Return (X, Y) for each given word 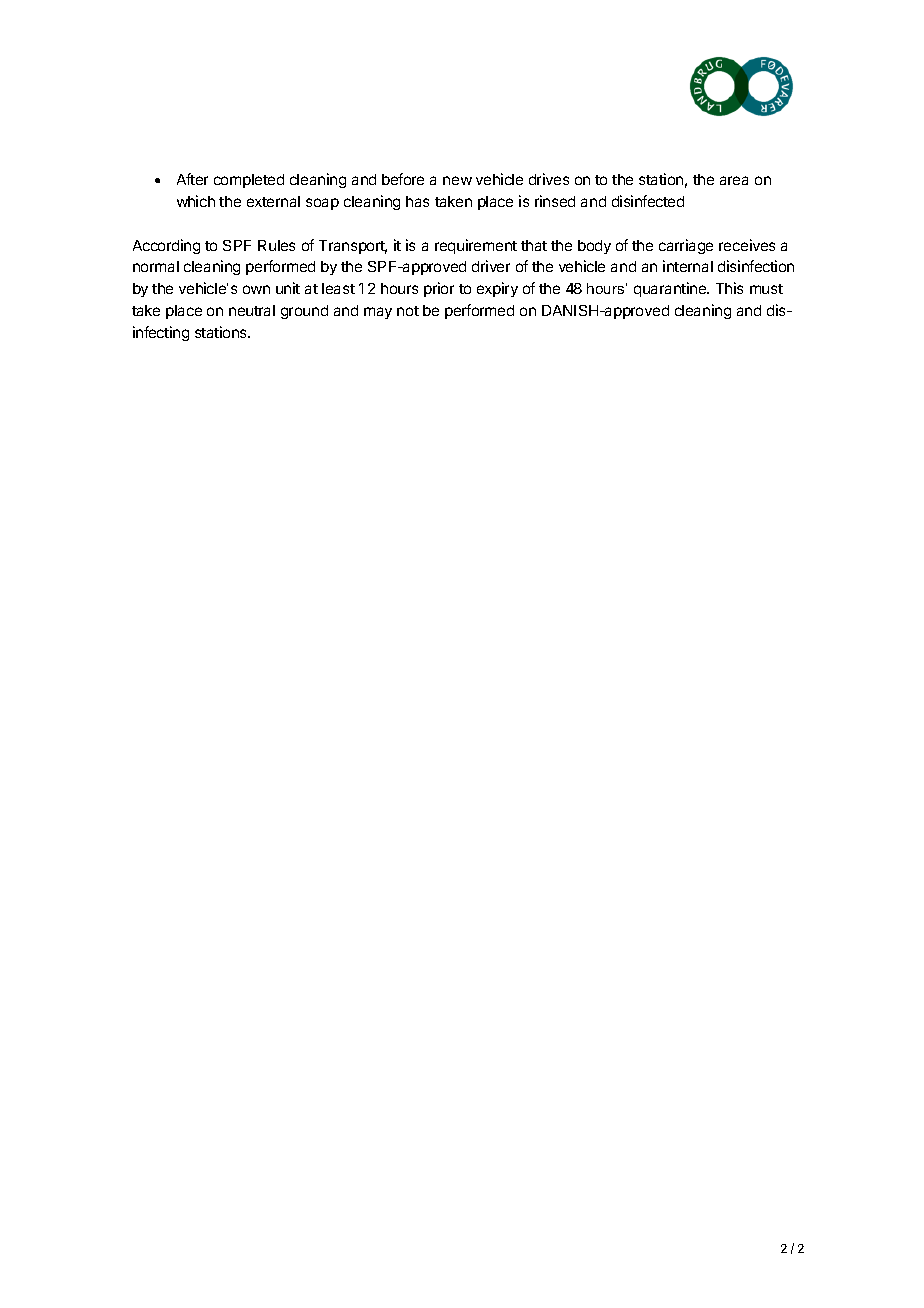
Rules (276, 245)
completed (249, 181)
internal (688, 266)
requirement (476, 246)
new (457, 180)
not (408, 311)
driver (491, 266)
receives (747, 245)
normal (156, 266)
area (734, 180)
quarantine (671, 289)
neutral (252, 310)
